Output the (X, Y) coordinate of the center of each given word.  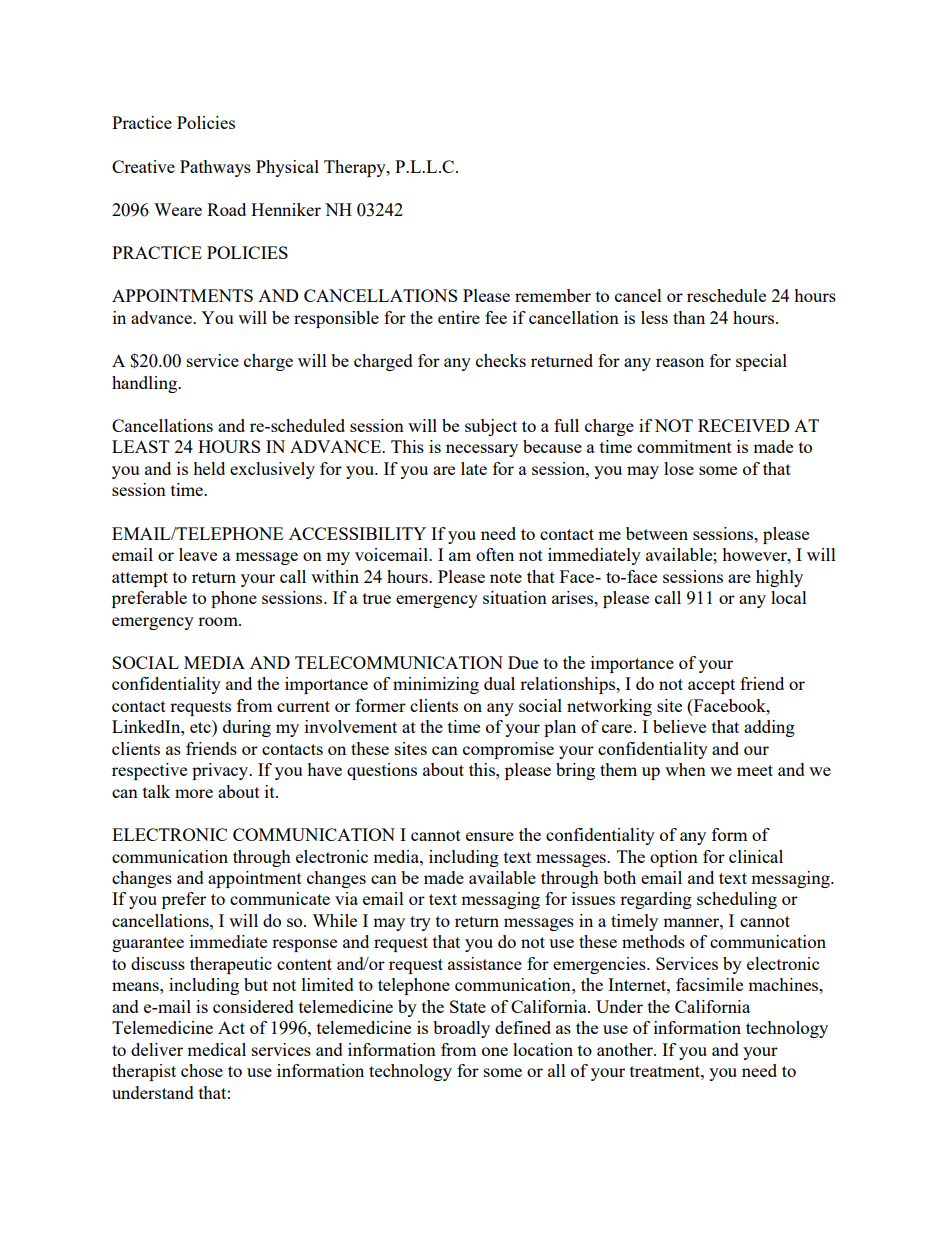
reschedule (726, 295)
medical (216, 1049)
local (789, 597)
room (219, 621)
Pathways (215, 168)
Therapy (356, 168)
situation (515, 597)
